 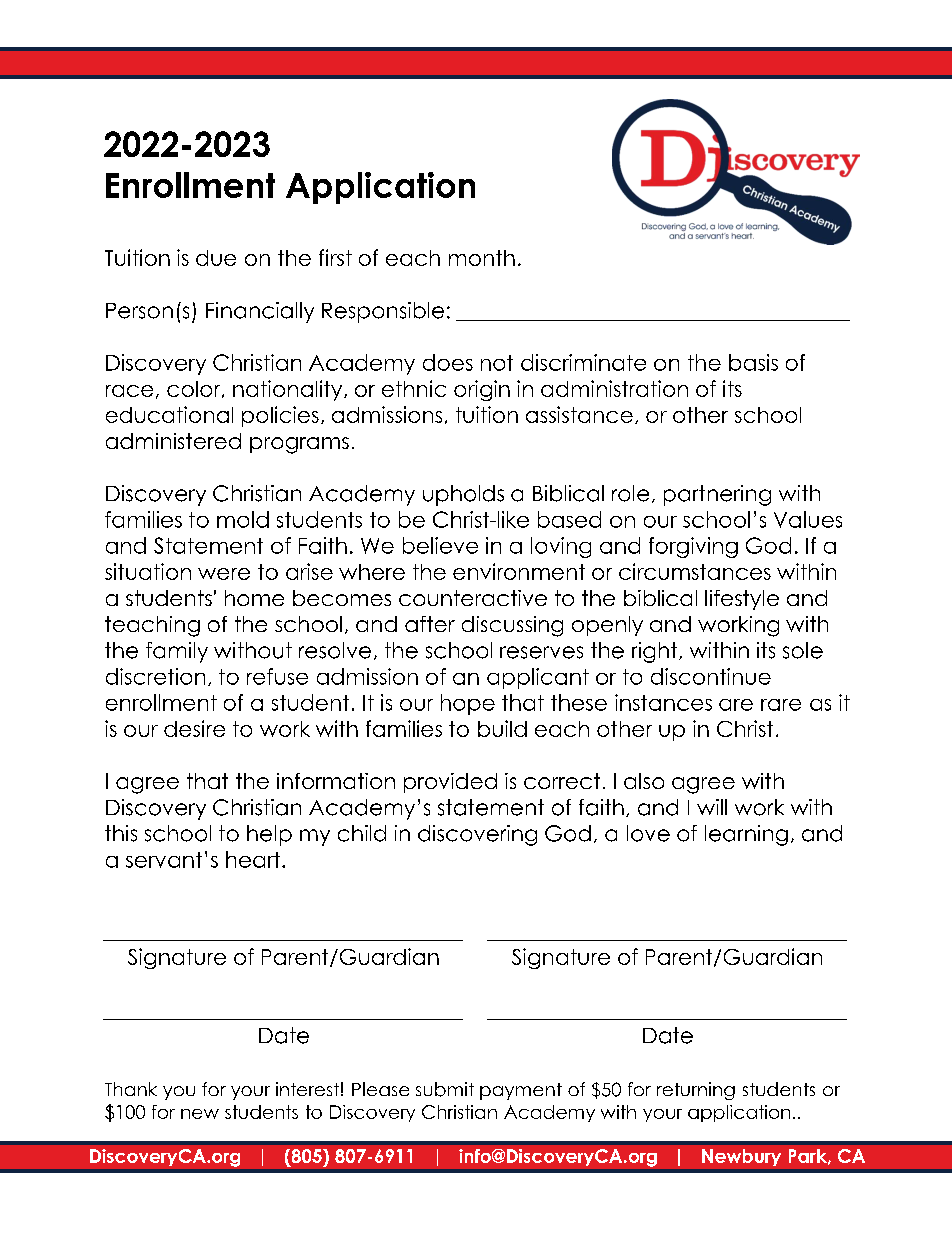 I want to click on hope, so click(x=468, y=704).
